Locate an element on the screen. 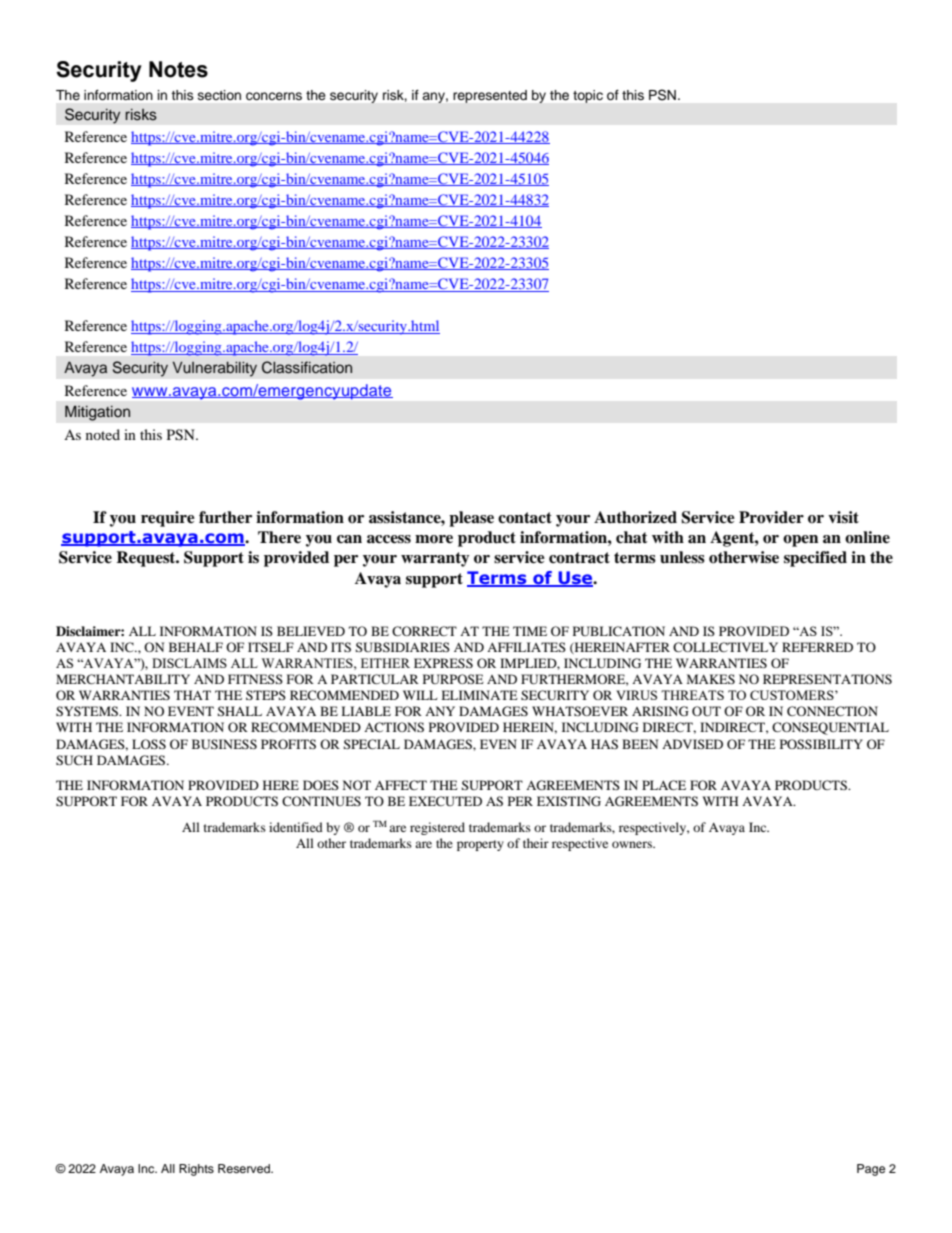  identified is located at coordinates (296, 827).
